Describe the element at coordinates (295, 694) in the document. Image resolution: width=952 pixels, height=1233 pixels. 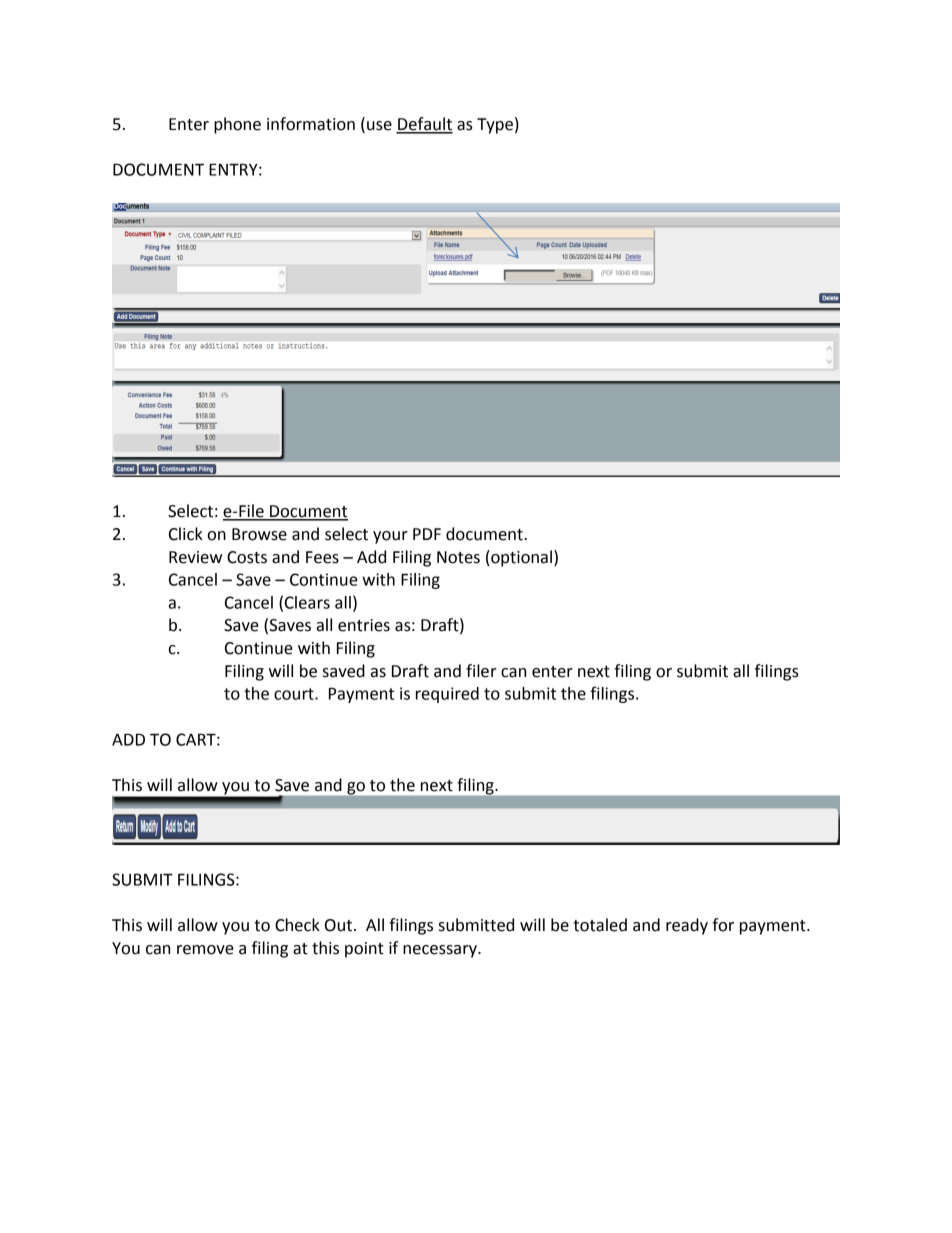
I see `court` at that location.
